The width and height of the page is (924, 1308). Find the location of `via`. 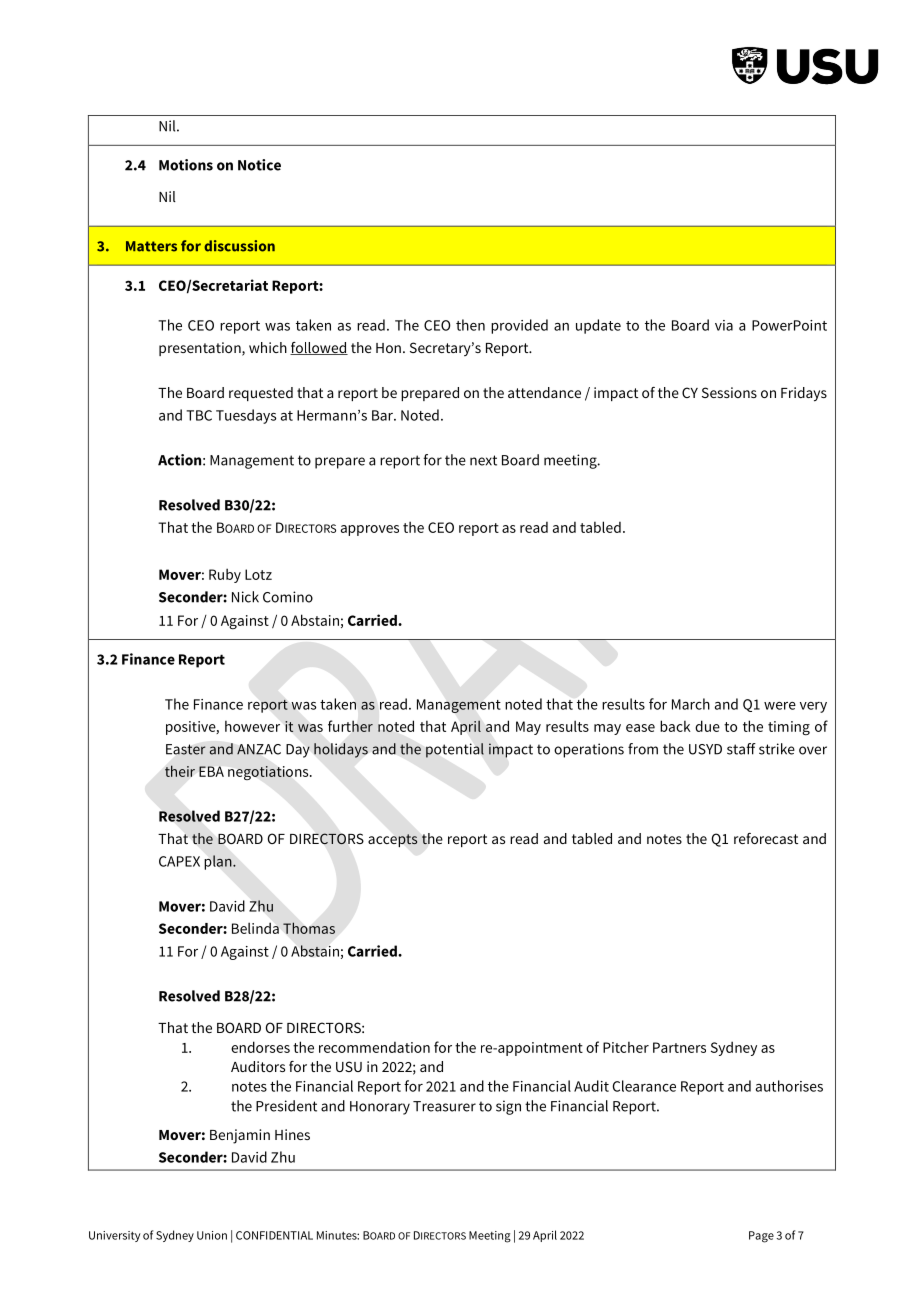

via is located at coordinates (724, 325).
